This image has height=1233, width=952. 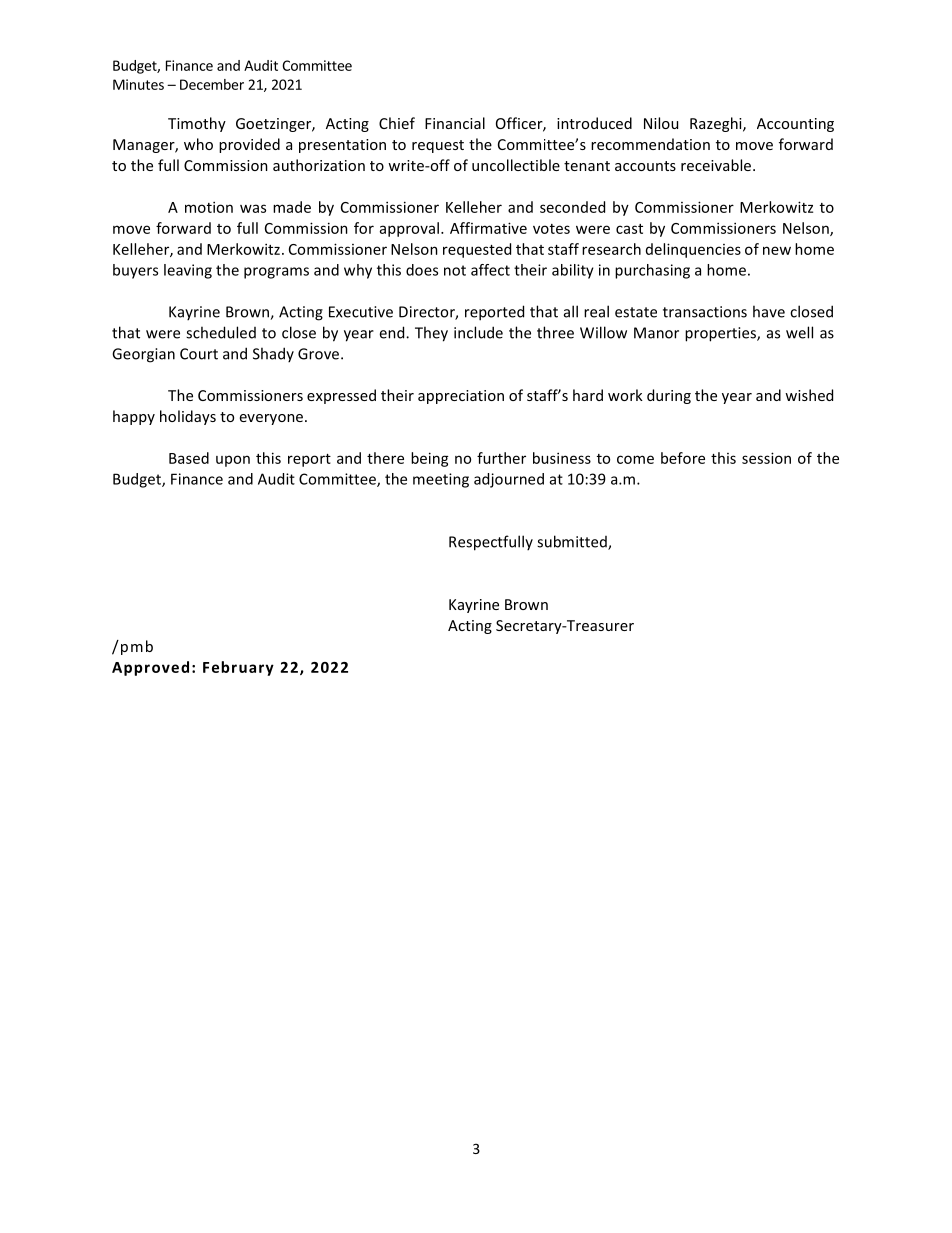 What do you see at coordinates (199, 354) in the image?
I see `Court` at bounding box center [199, 354].
